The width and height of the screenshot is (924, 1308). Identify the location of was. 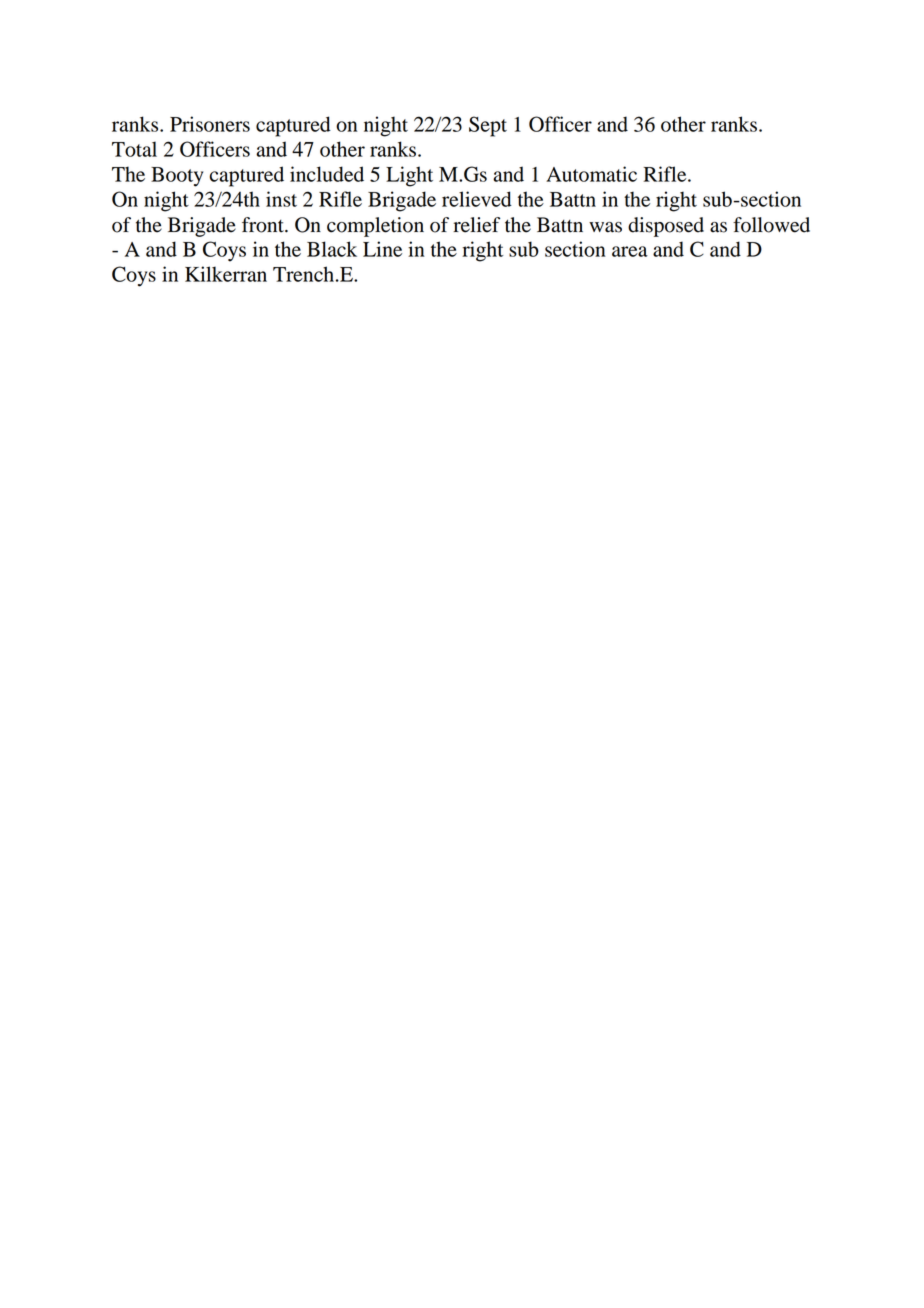
(605, 227).
